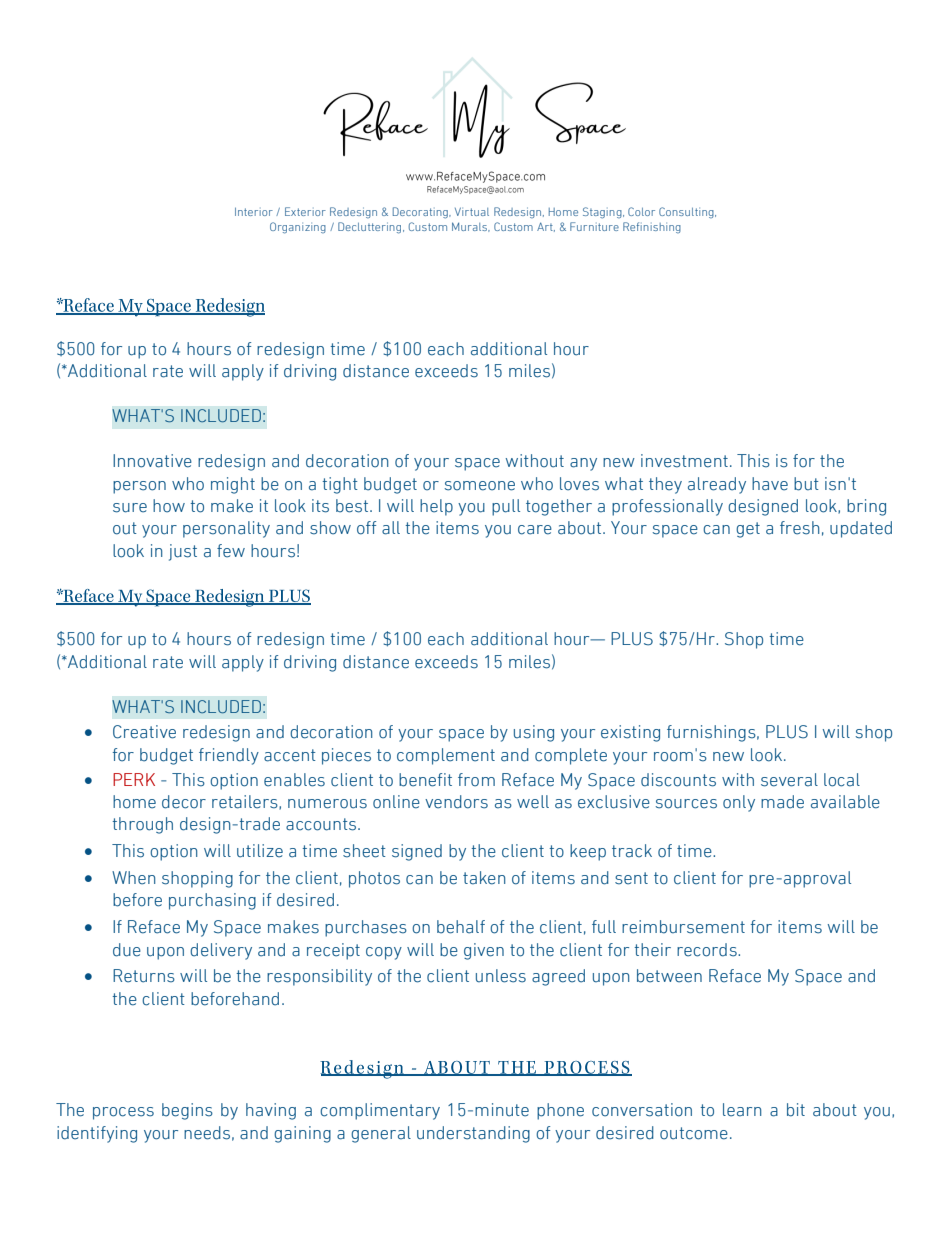 Image resolution: width=952 pixels, height=1233 pixels. What do you see at coordinates (687, 212) in the screenshot?
I see `Consulting` at bounding box center [687, 212].
